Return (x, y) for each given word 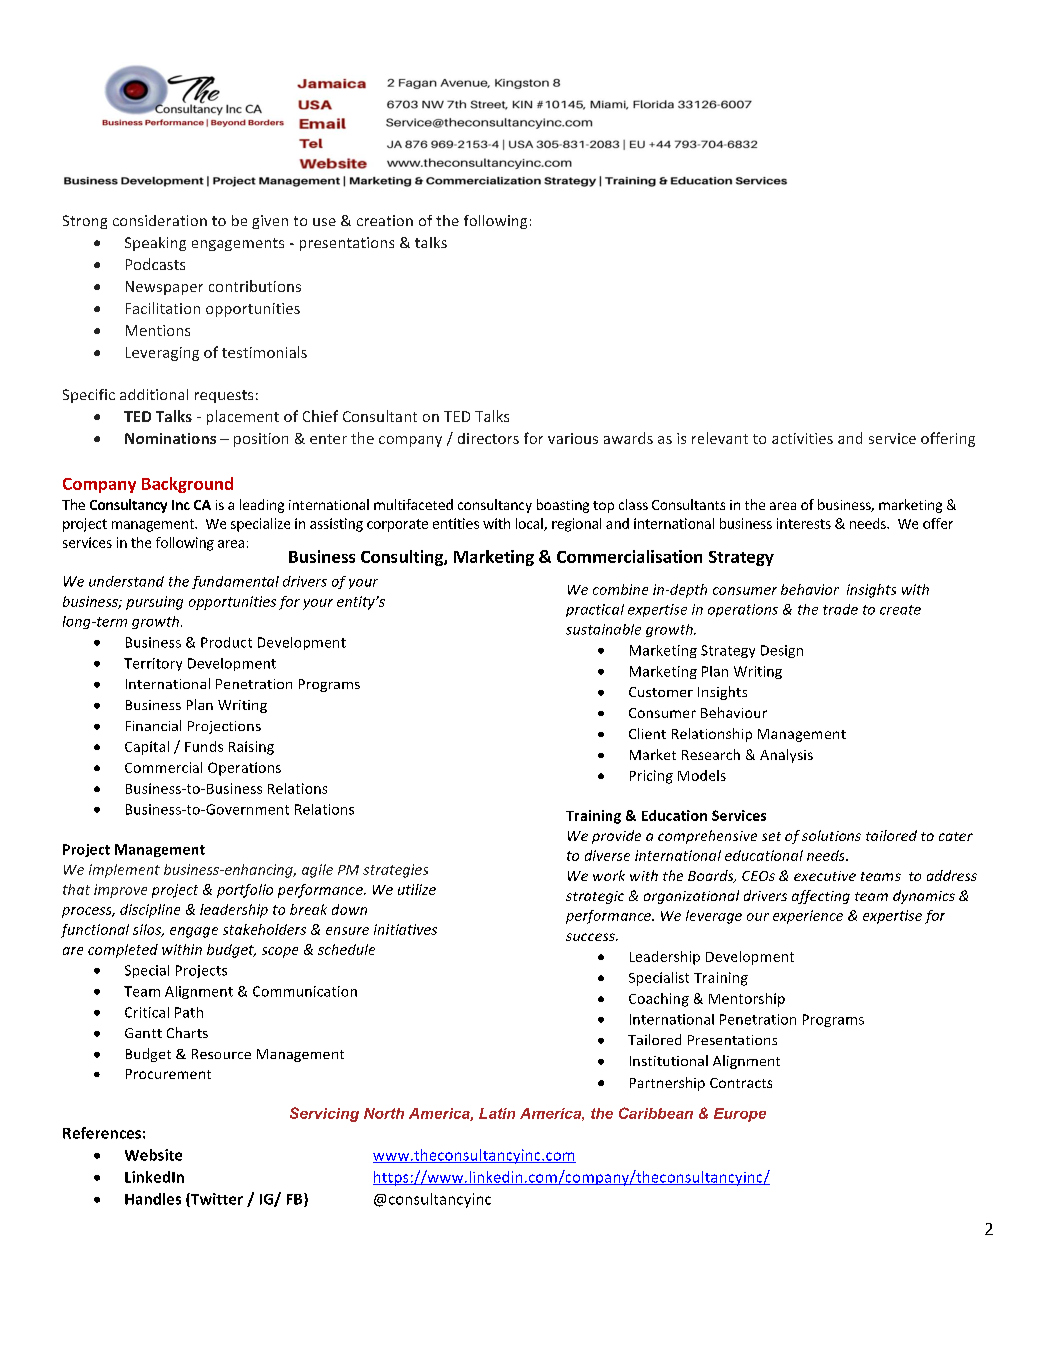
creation (385, 220)
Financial (153, 725)
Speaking (155, 244)
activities (802, 438)
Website (153, 1155)
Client (647, 733)
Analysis (786, 756)
